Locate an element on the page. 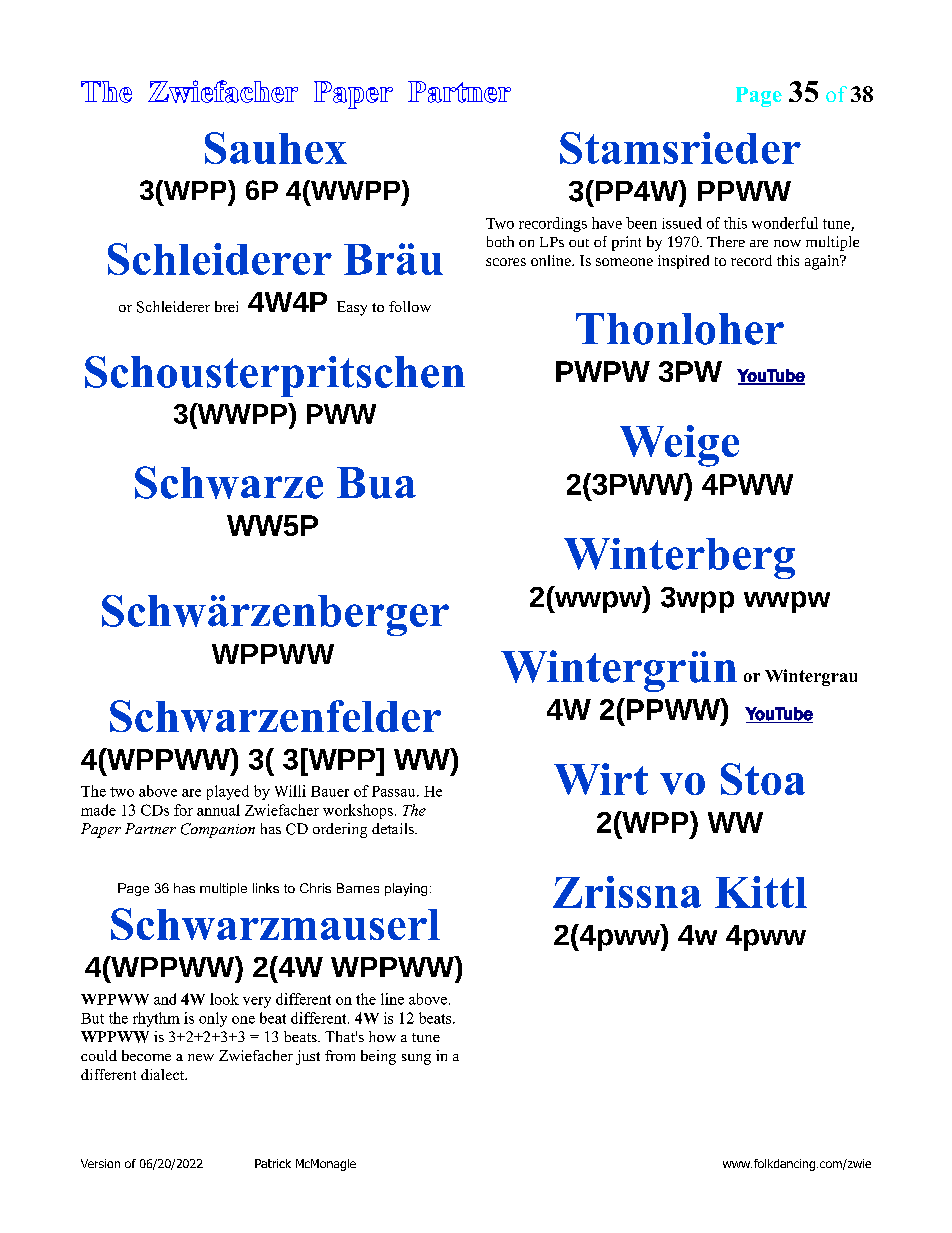  Companion is located at coordinates (218, 830).
